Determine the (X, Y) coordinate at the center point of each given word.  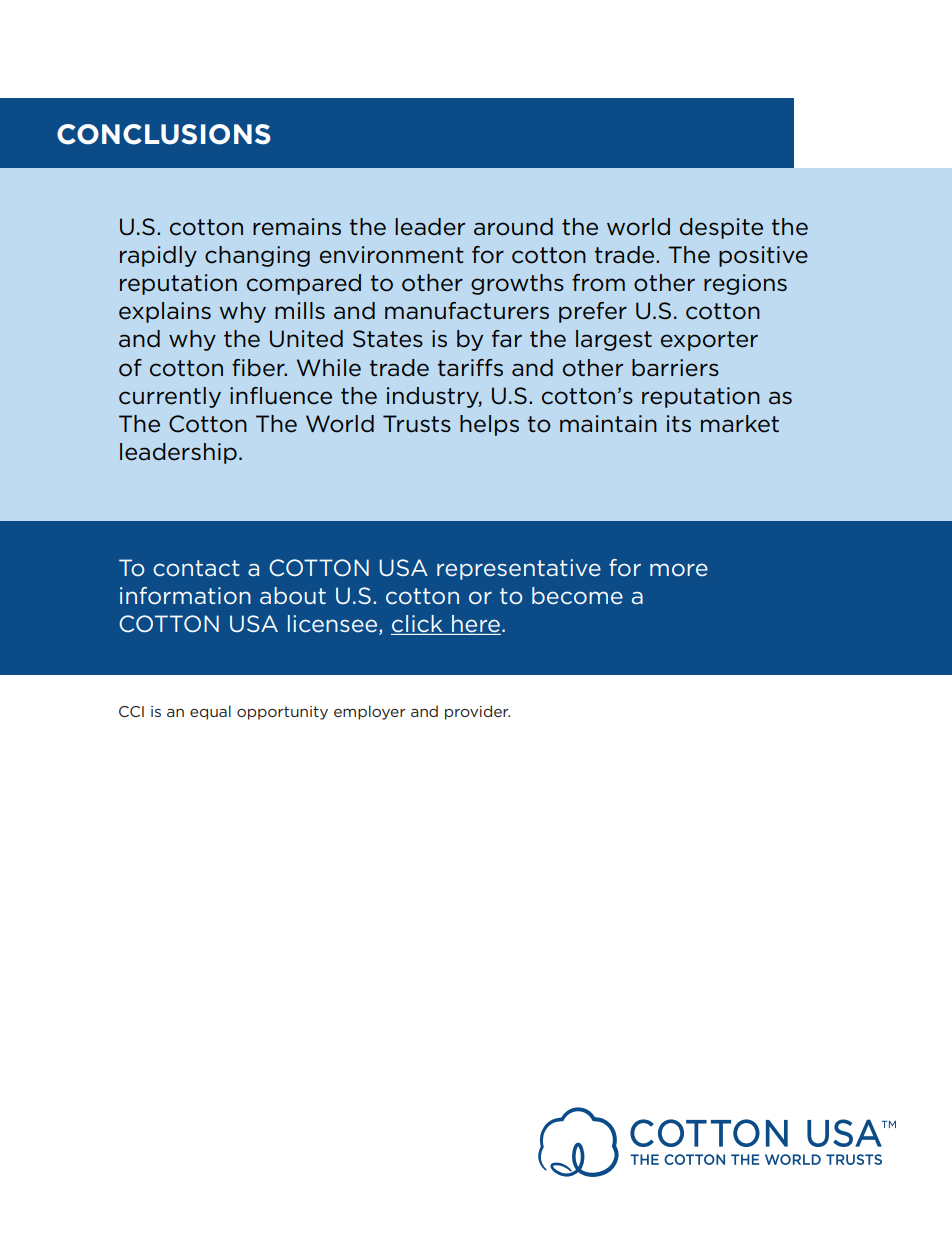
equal (210, 712)
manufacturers (467, 311)
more (679, 570)
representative (519, 569)
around (513, 227)
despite (721, 228)
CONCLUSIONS (164, 134)
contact (196, 568)
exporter (709, 341)
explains (165, 312)
